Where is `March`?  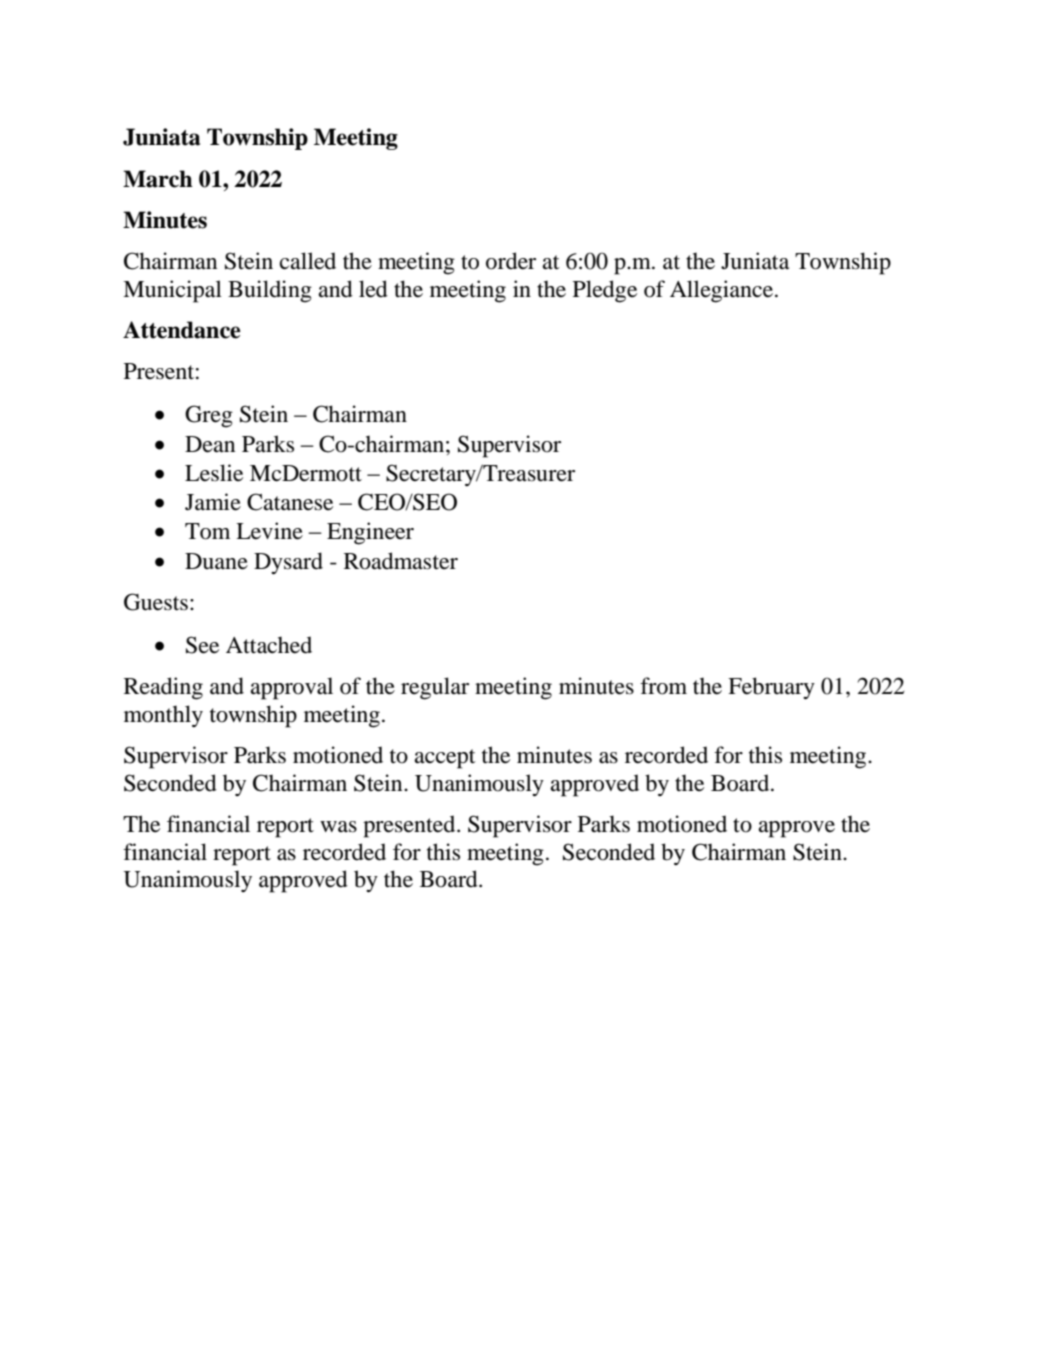 March is located at coordinates (158, 179).
